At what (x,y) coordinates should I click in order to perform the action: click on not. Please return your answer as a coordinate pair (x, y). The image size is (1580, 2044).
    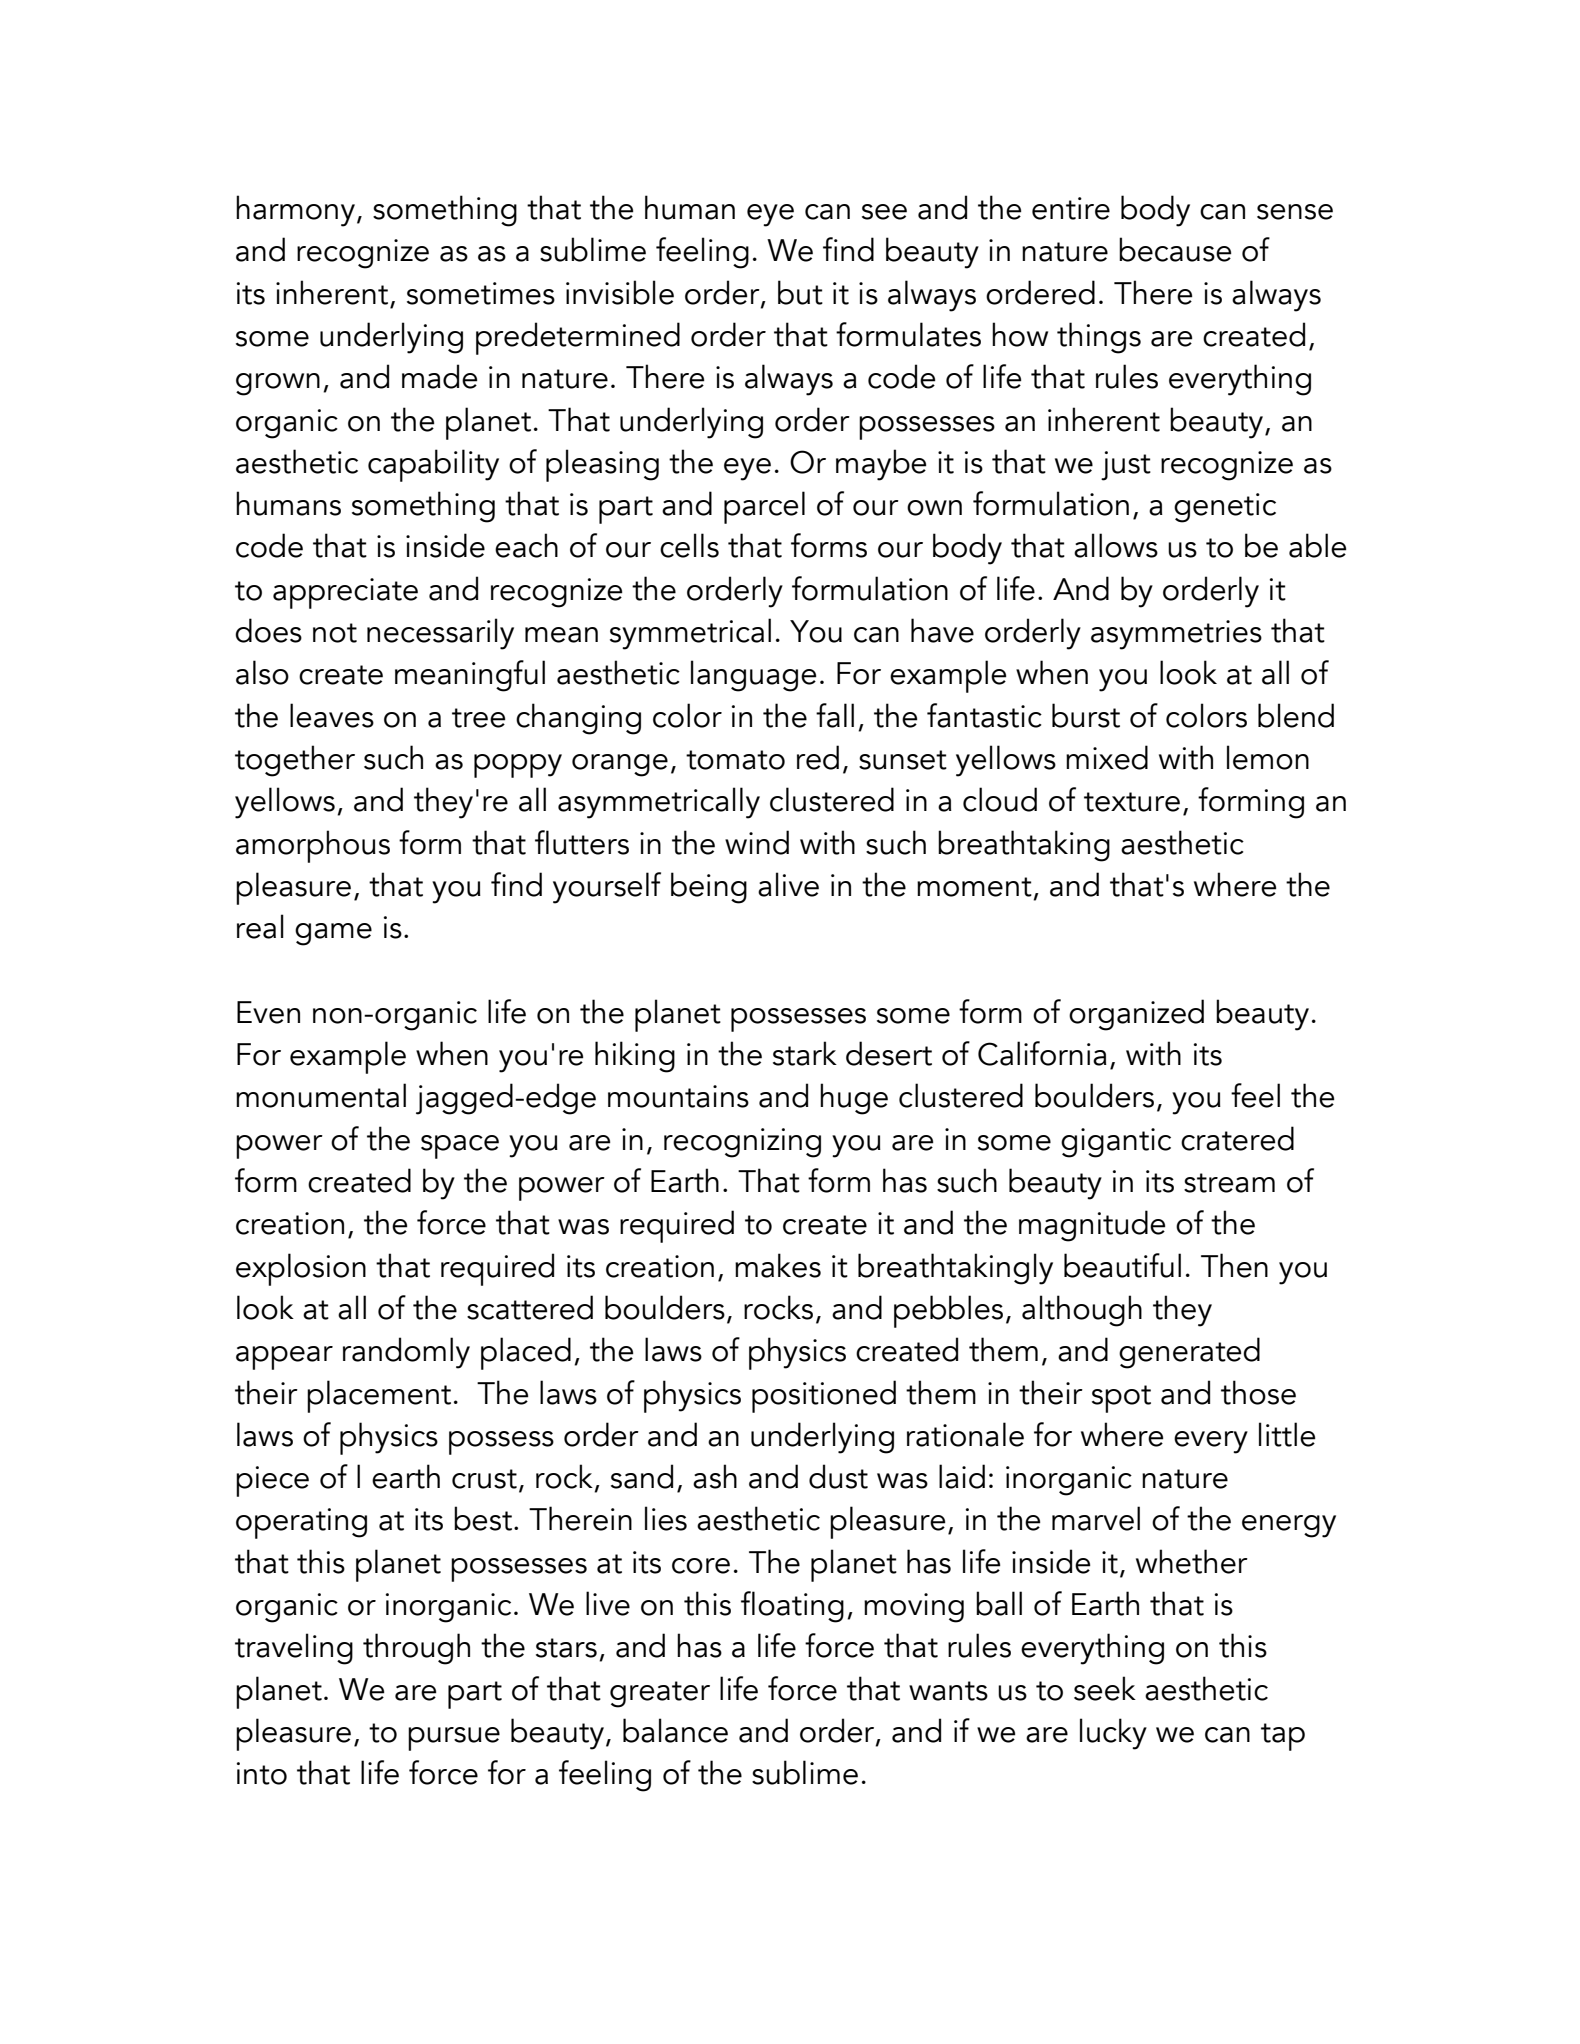
    Looking at the image, I should click on (335, 633).
